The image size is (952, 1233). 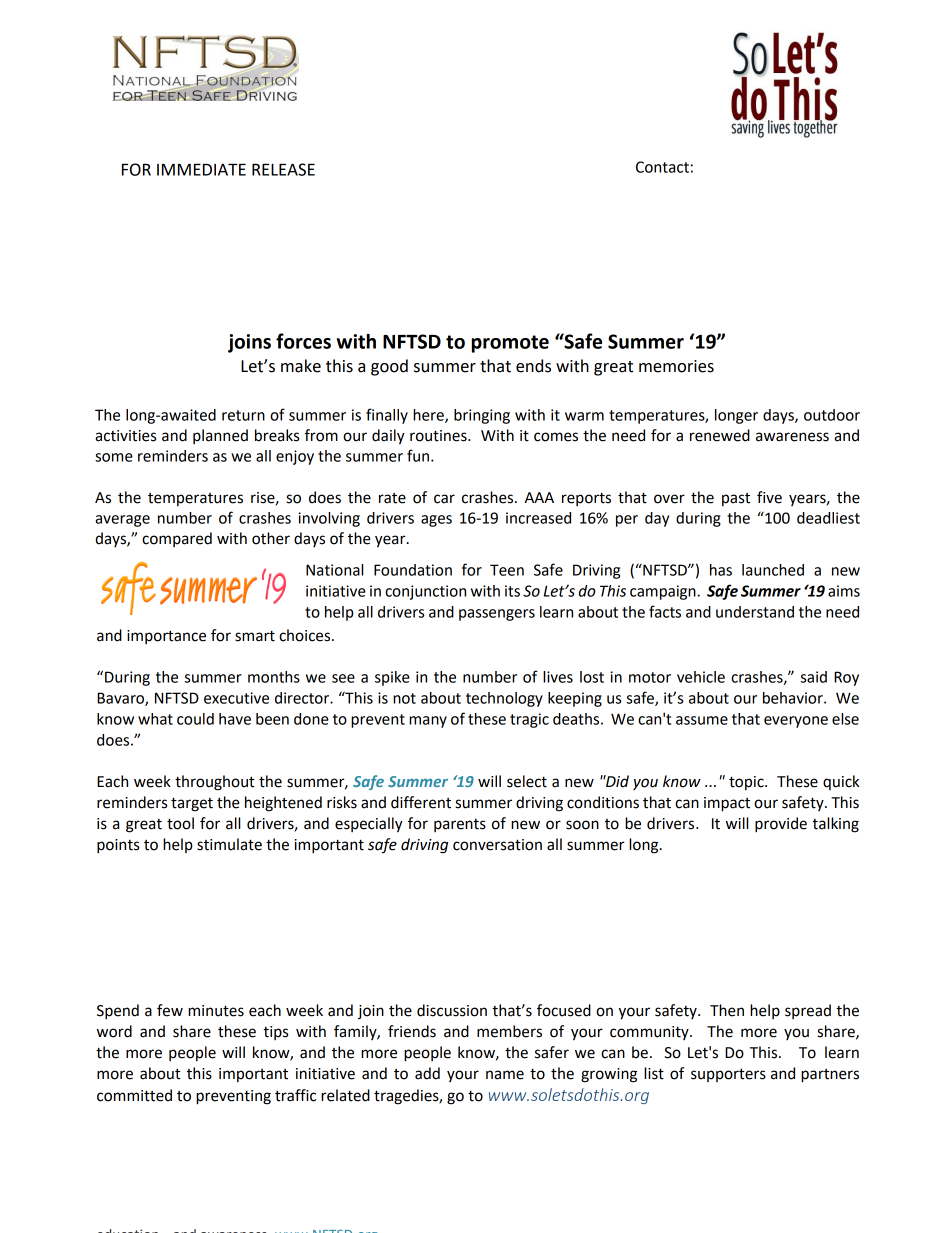 I want to click on Contact, so click(x=662, y=167).
